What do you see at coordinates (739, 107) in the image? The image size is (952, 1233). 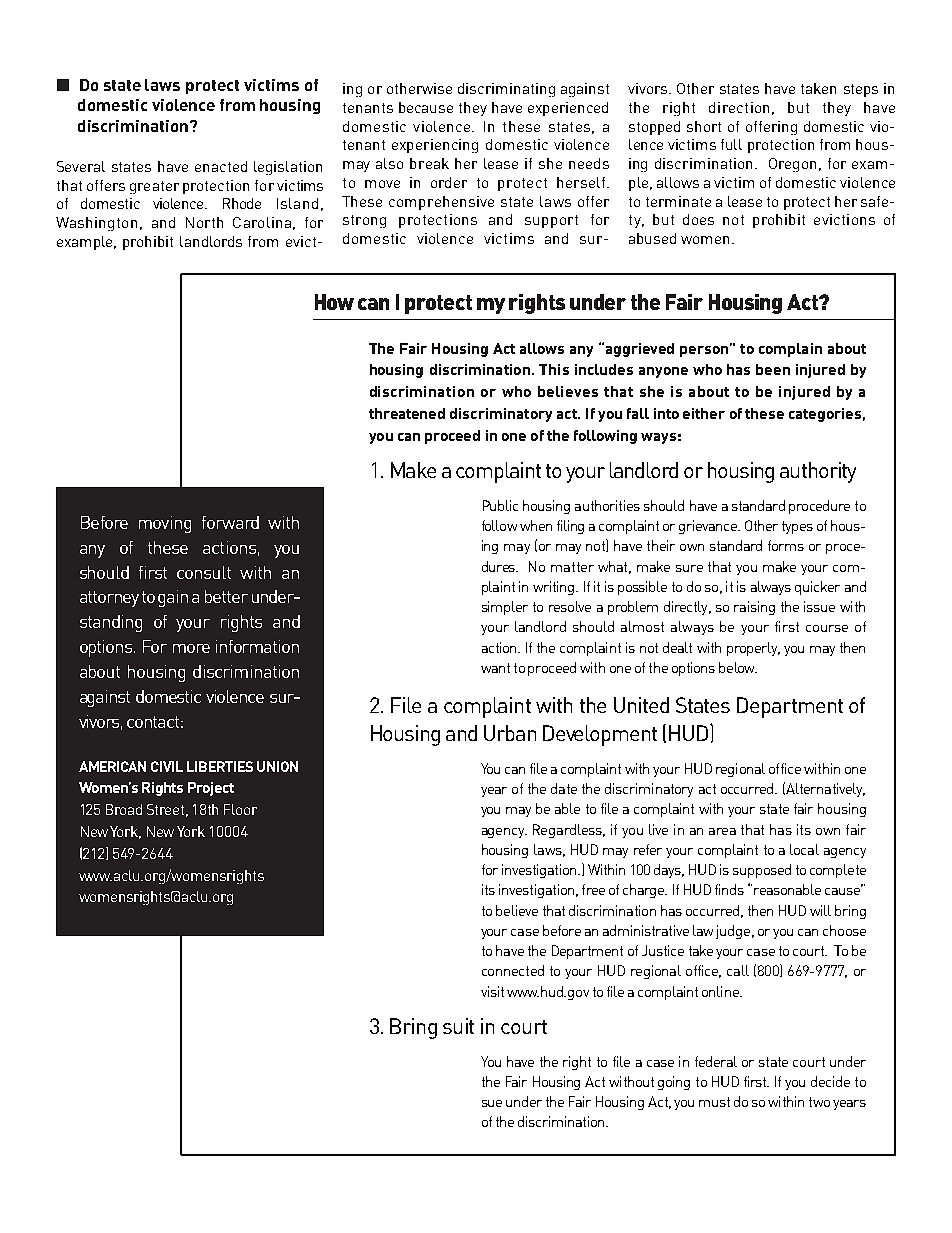 I see `direction` at bounding box center [739, 107].
